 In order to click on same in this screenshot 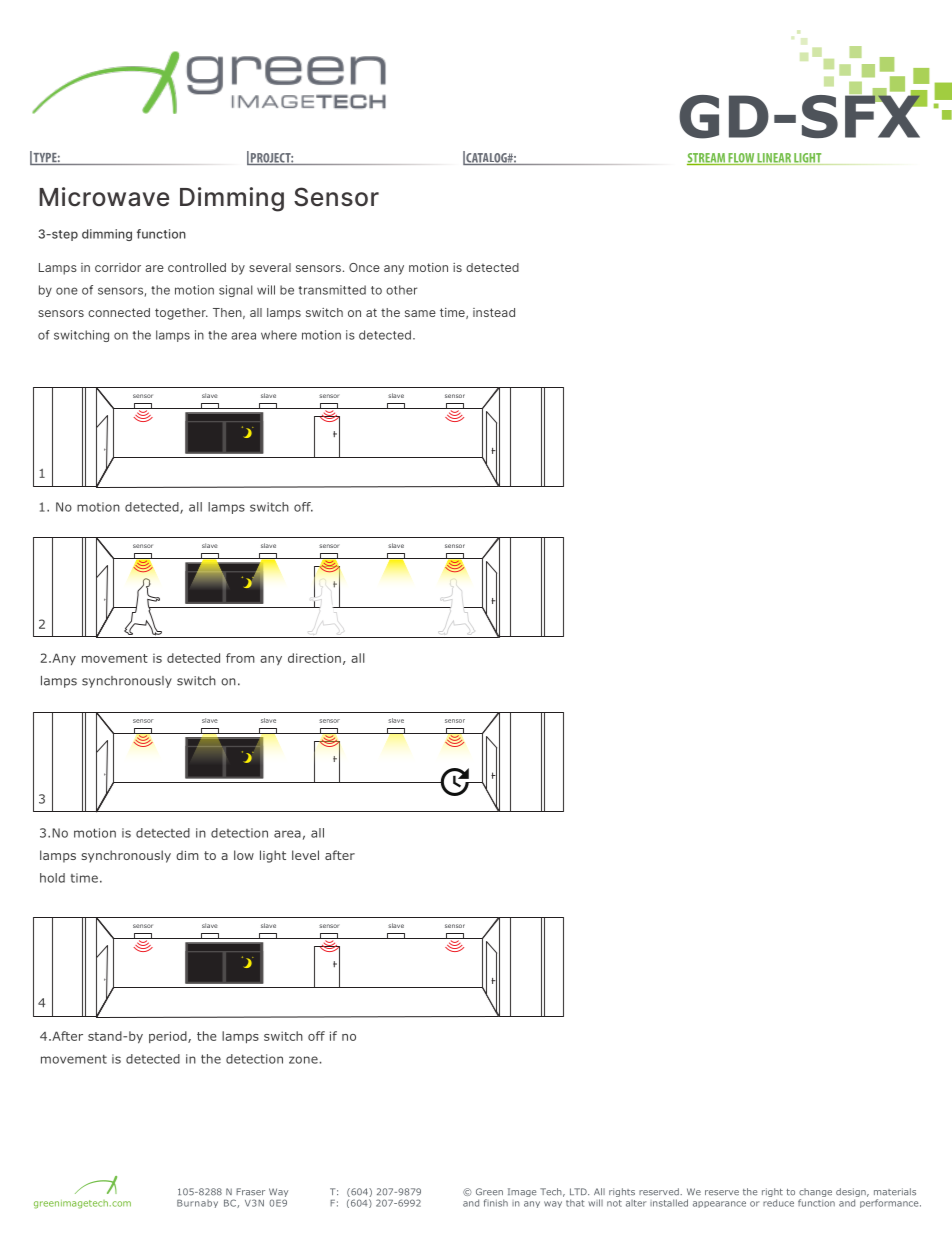, I will do `click(420, 313)`.
